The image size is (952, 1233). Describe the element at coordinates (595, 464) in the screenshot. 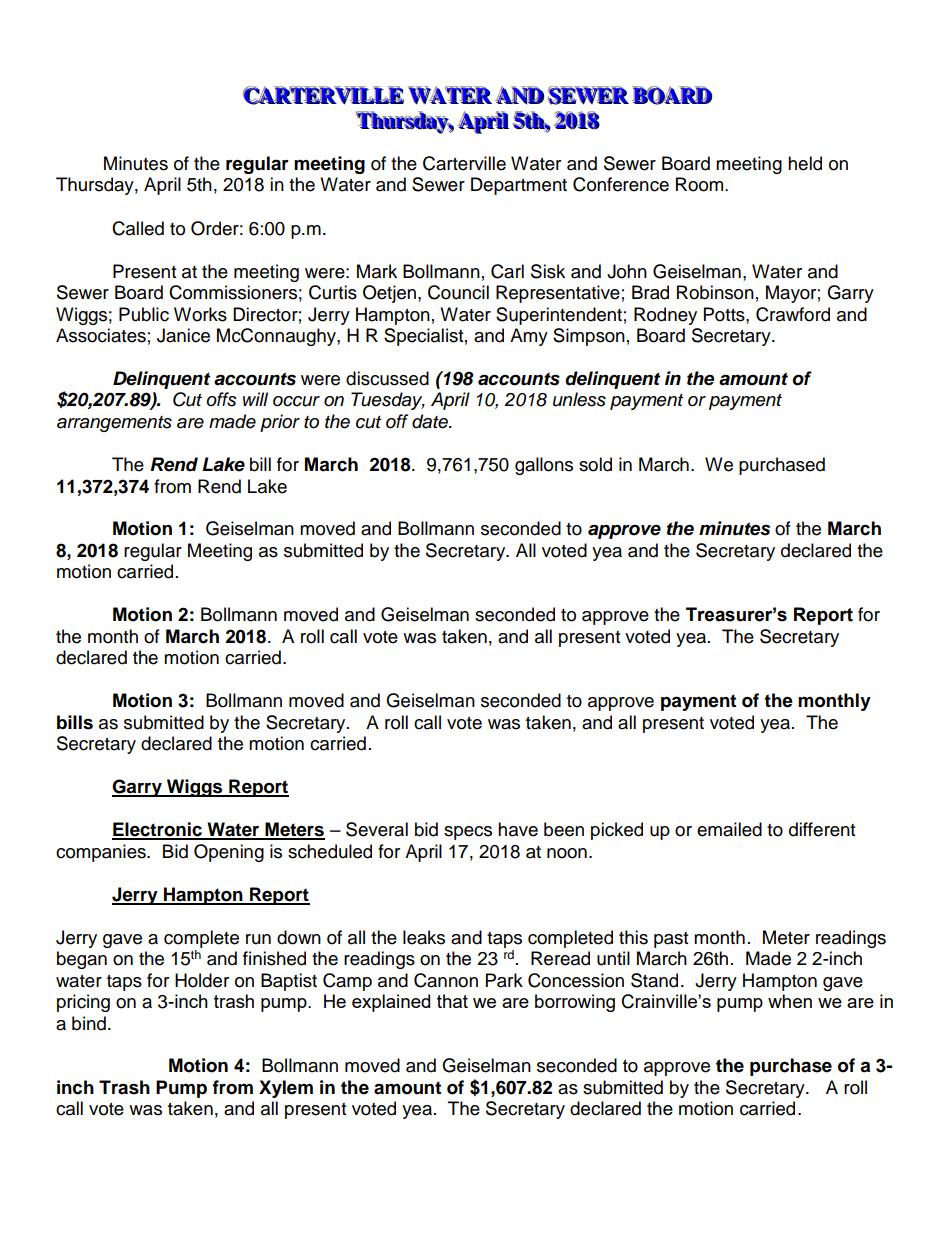

I see `sold` at that location.
